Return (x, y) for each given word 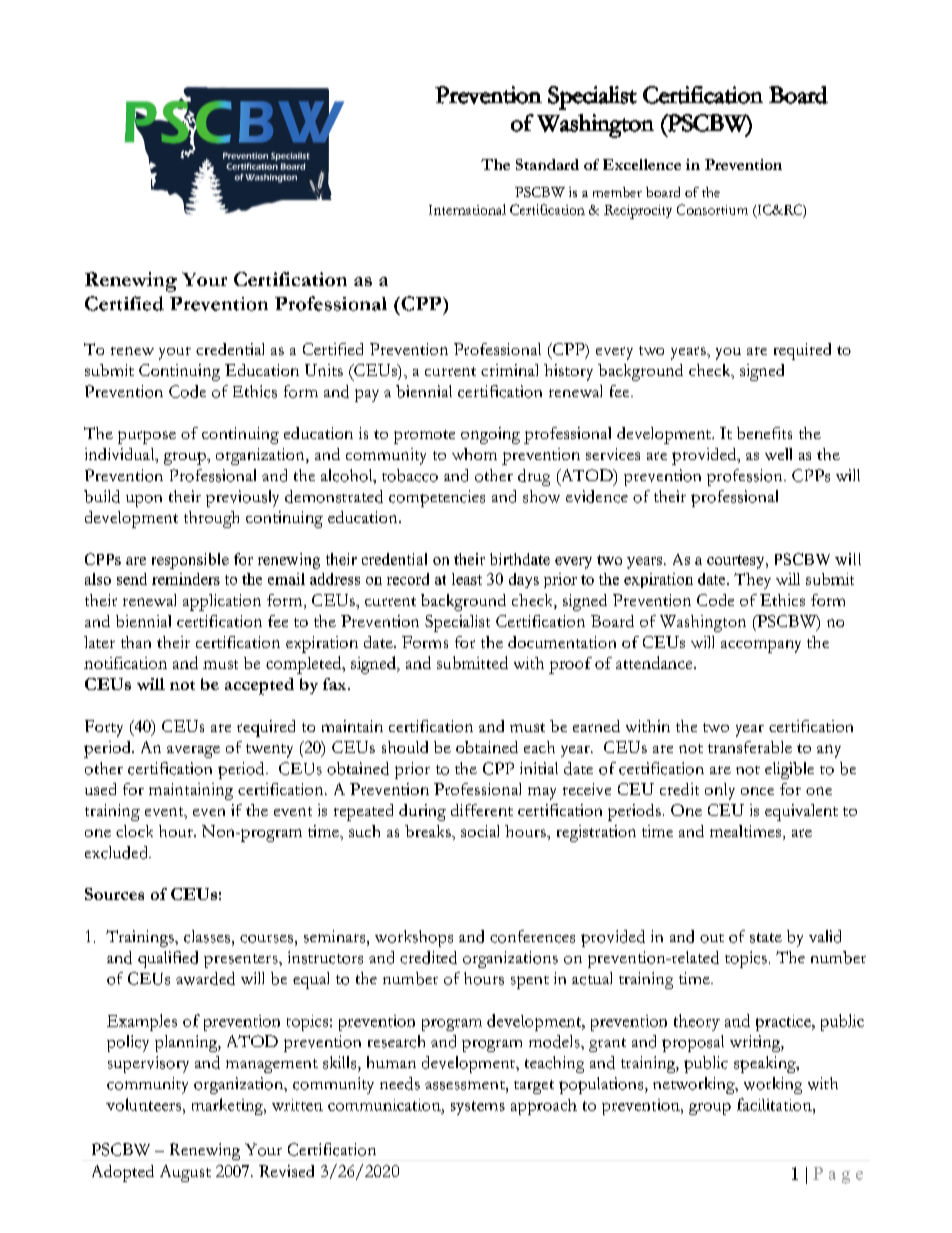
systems (478, 1108)
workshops (414, 938)
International (467, 209)
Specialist (457, 623)
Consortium (712, 209)
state (766, 938)
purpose (147, 437)
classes (207, 936)
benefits (764, 433)
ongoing (490, 435)
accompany (761, 646)
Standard (547, 164)
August (185, 1173)
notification (125, 663)
